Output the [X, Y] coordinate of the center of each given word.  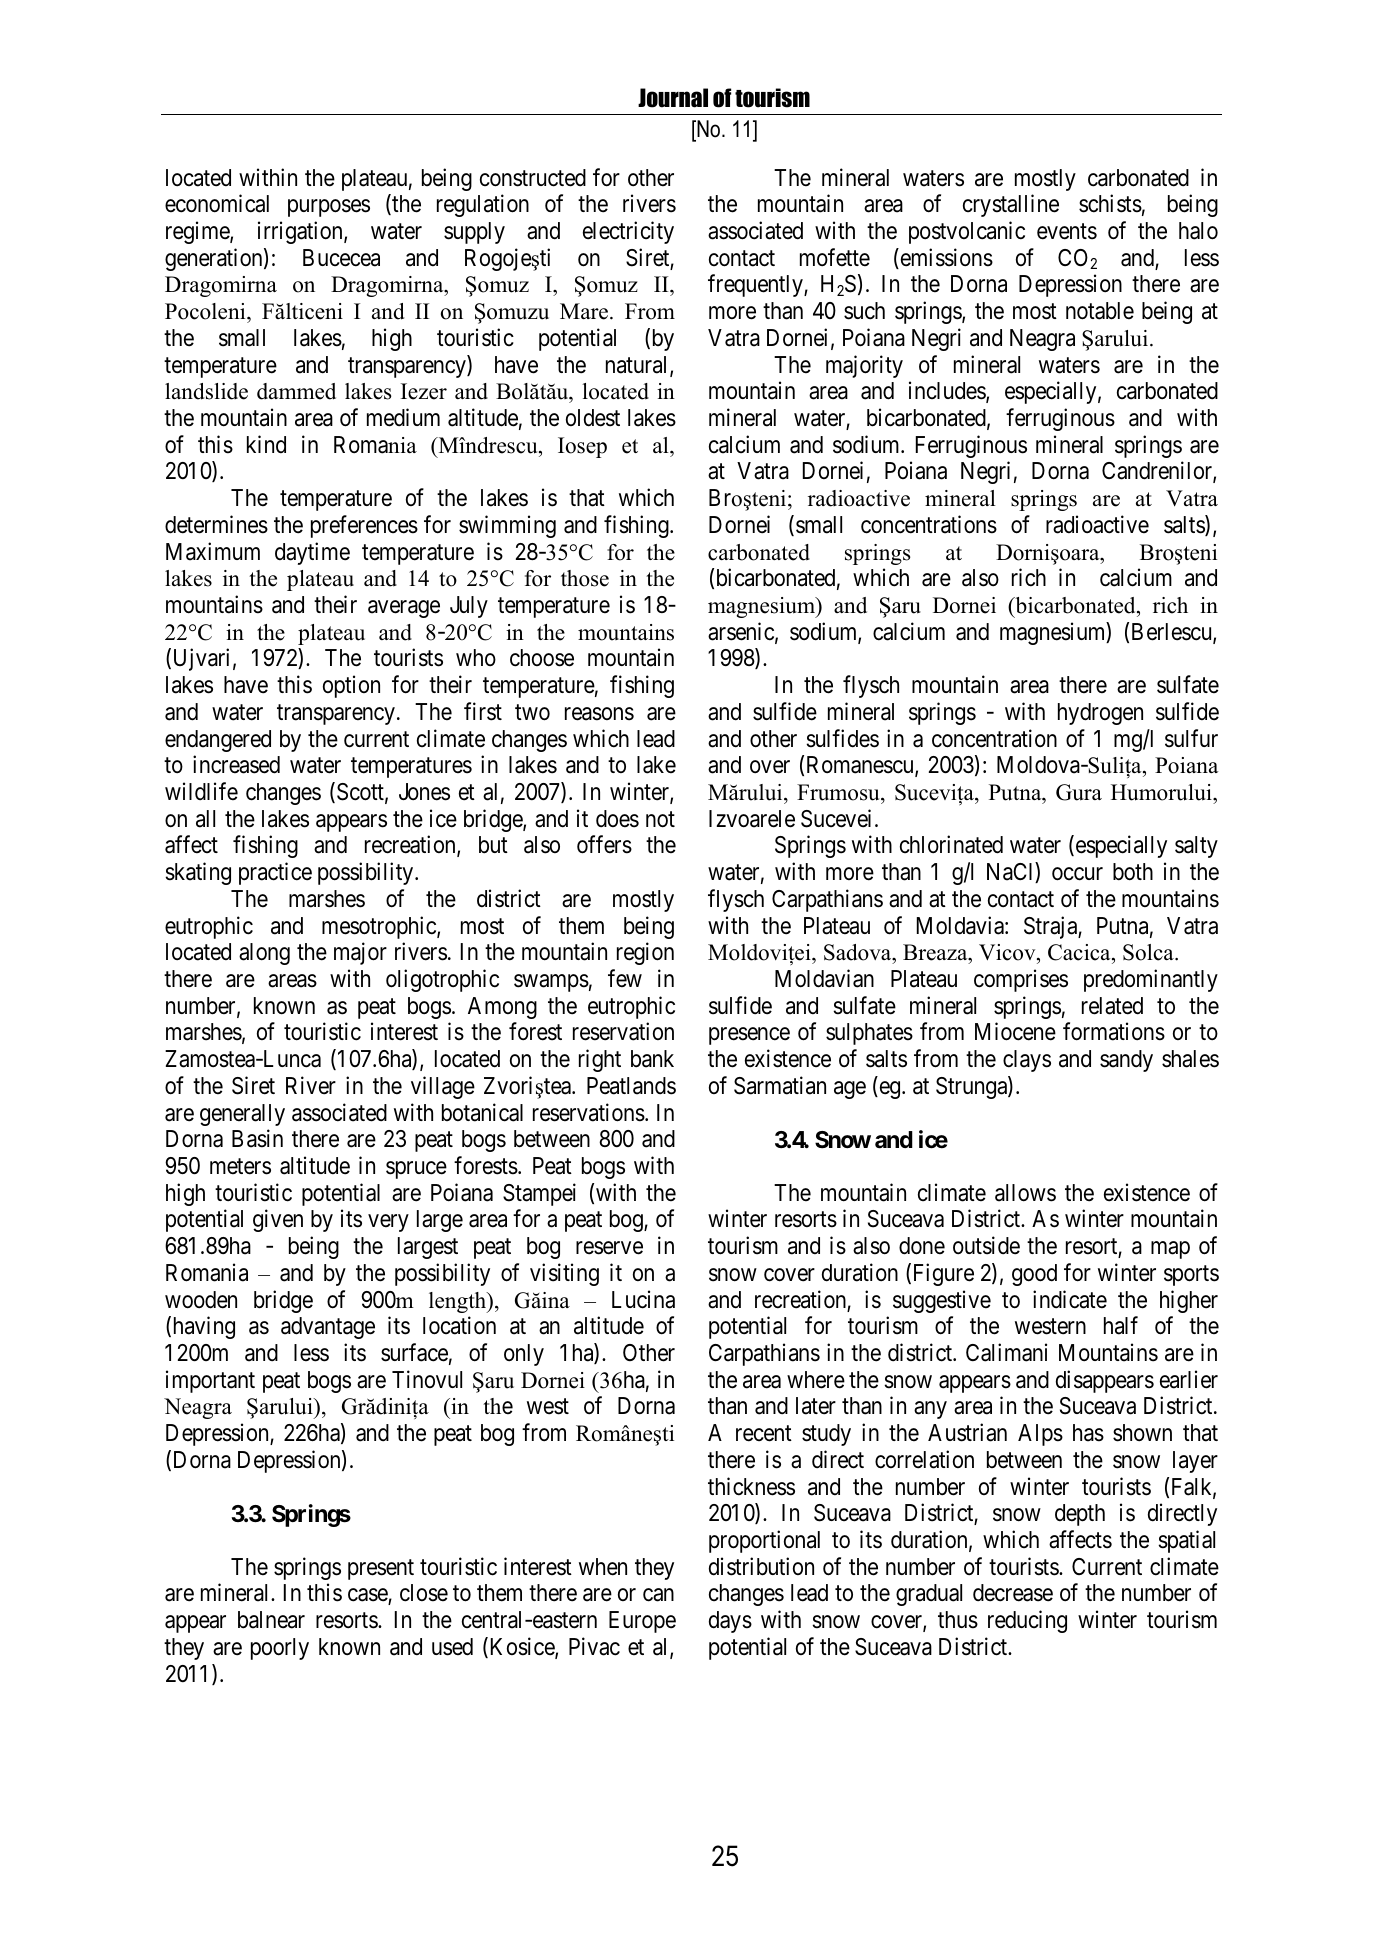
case [368, 1597]
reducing [1027, 1621]
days [730, 1622]
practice [275, 873]
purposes [329, 208]
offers [604, 845]
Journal [673, 98]
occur [1077, 874]
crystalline [1011, 205]
